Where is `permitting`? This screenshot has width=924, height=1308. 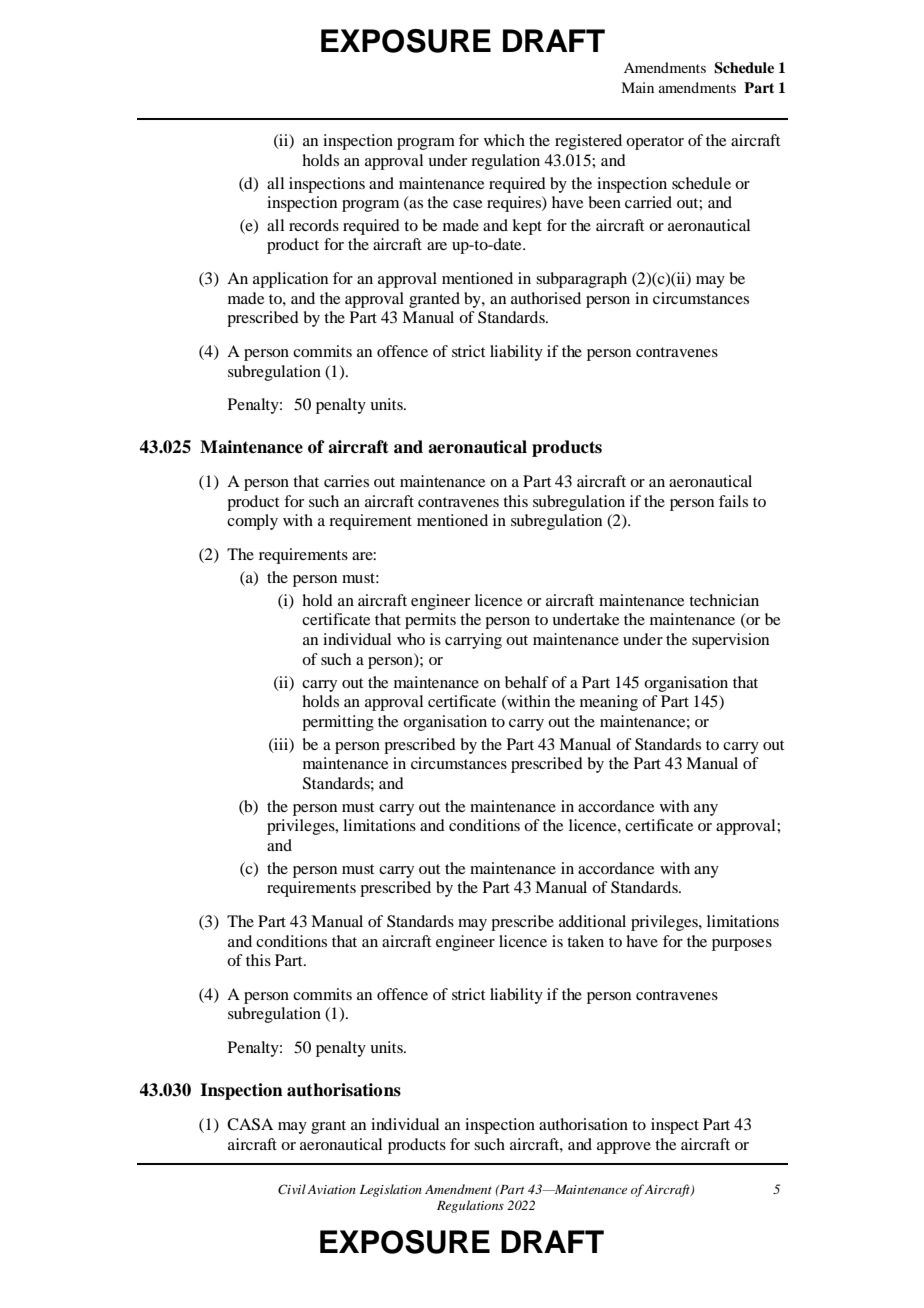 permitting is located at coordinates (338, 723).
